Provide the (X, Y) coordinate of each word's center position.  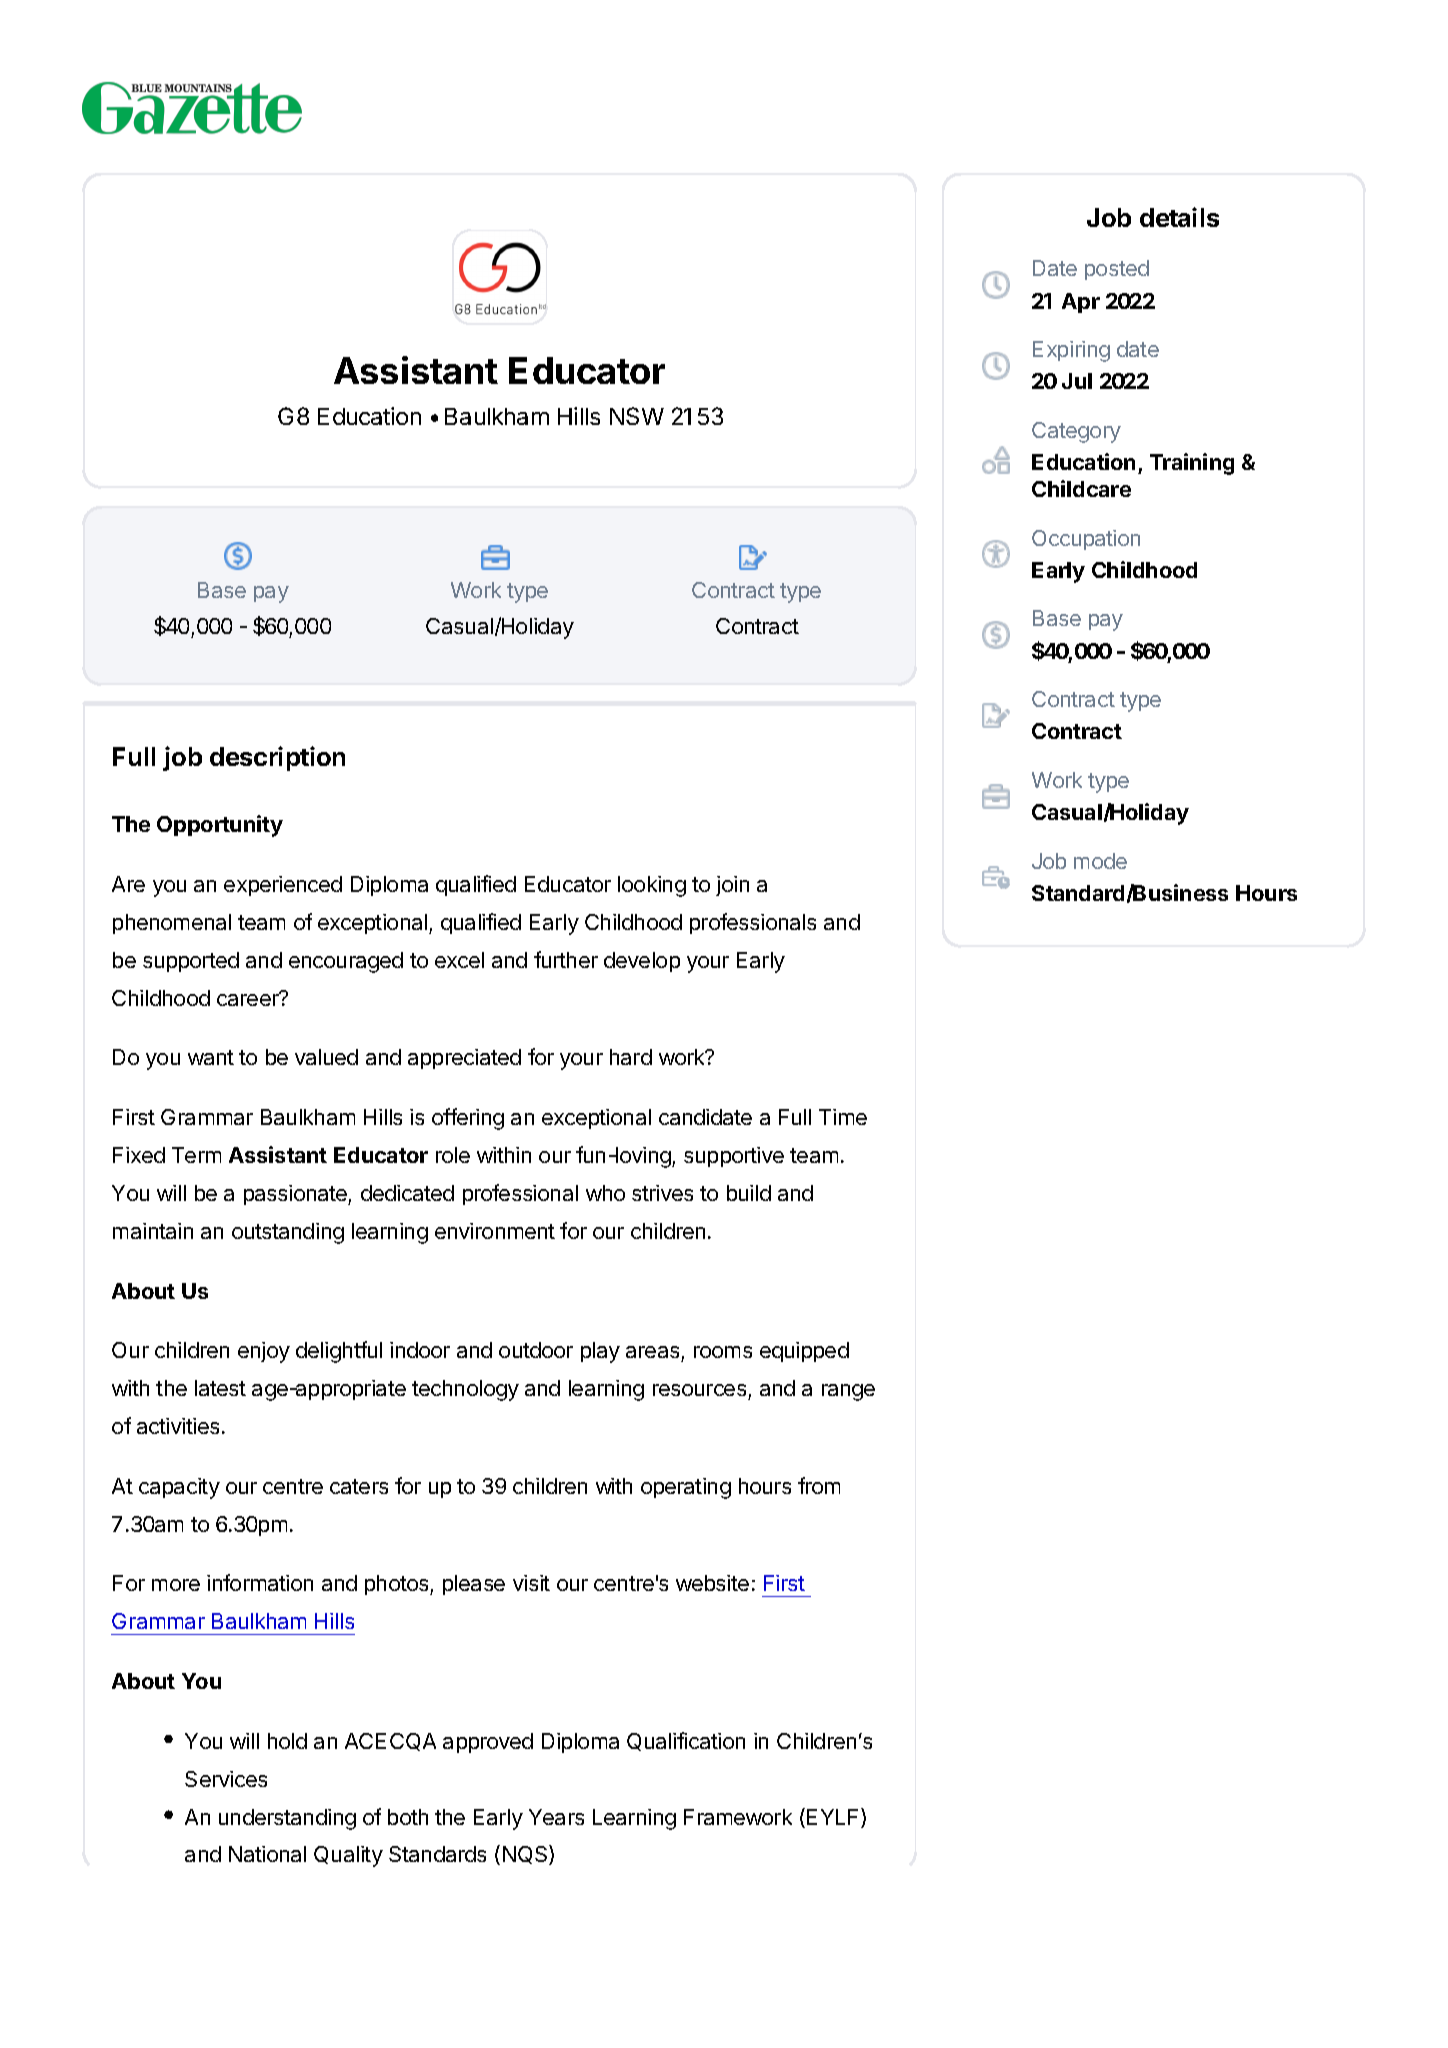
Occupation (1086, 540)
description (277, 758)
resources (699, 1390)
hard (631, 1057)
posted (1117, 270)
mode (1100, 861)
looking (652, 886)
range (848, 1392)
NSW (637, 416)
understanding (287, 1819)
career (249, 999)
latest (220, 1388)
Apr (1081, 303)
